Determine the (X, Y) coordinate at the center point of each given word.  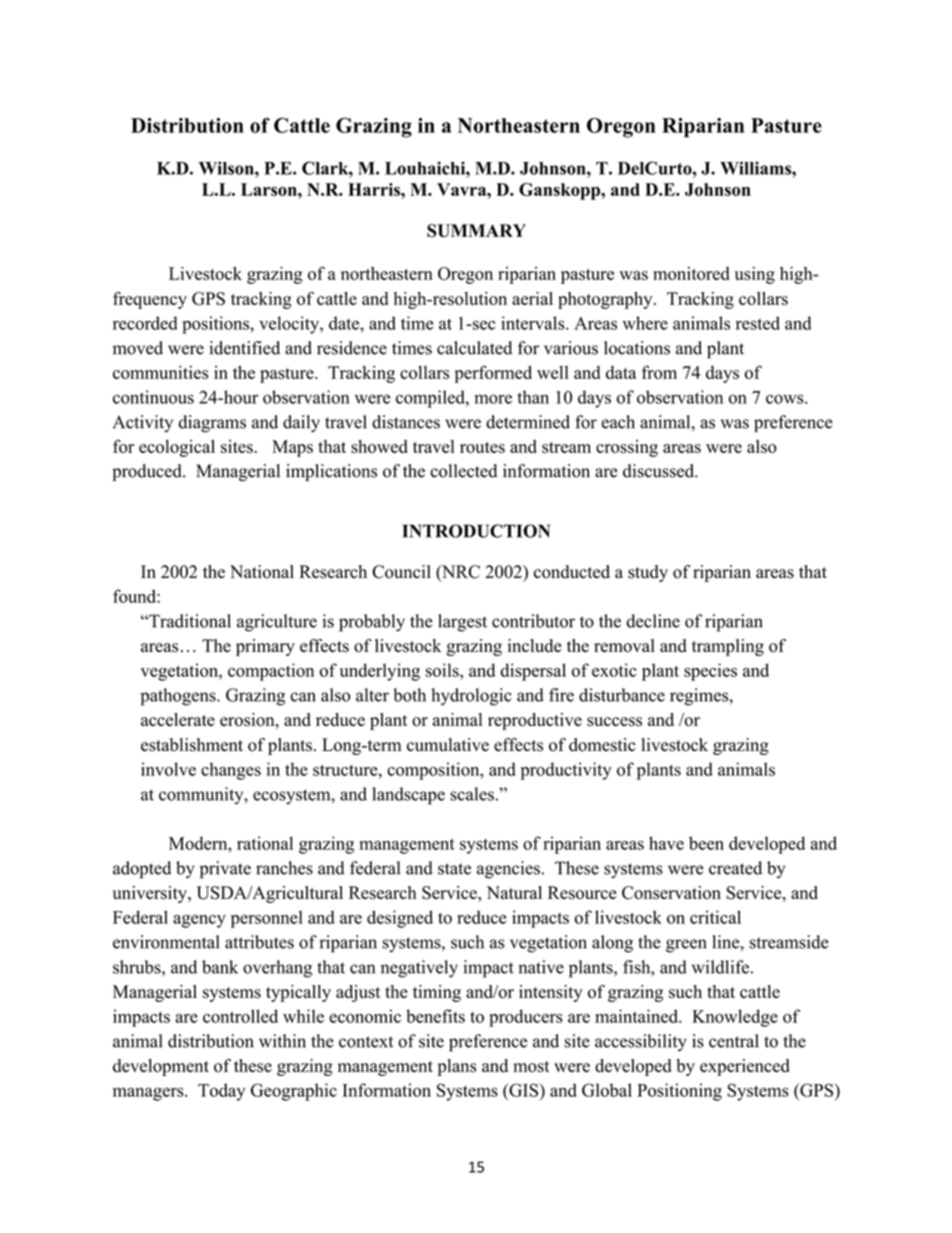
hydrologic (471, 697)
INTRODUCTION (476, 531)
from (659, 372)
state (454, 869)
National (262, 572)
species (710, 672)
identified (244, 348)
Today (221, 1092)
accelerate (178, 719)
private (225, 870)
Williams (756, 168)
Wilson (227, 168)
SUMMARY (476, 230)
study (648, 573)
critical (715, 917)
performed (493, 374)
